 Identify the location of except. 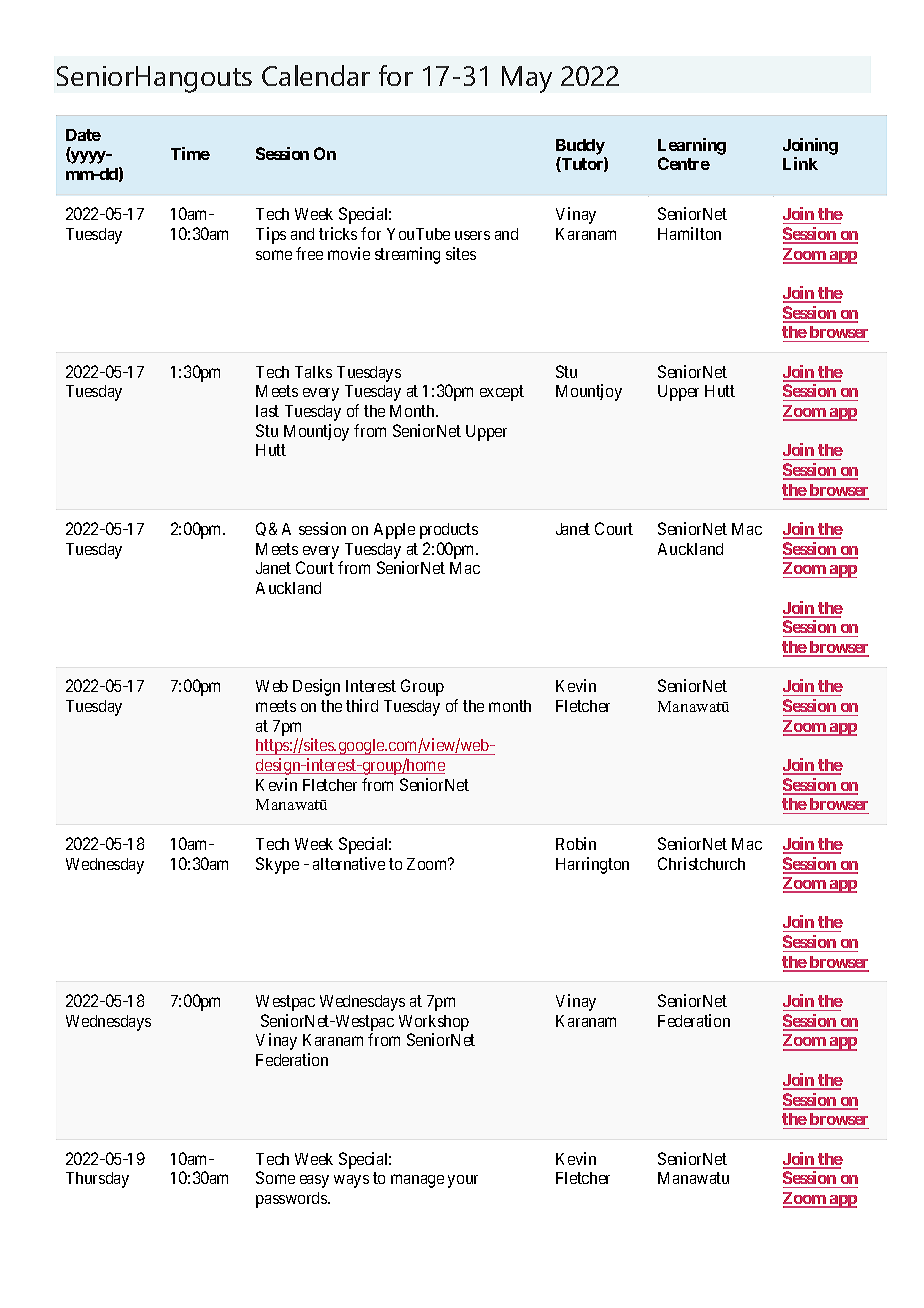
(502, 393).
